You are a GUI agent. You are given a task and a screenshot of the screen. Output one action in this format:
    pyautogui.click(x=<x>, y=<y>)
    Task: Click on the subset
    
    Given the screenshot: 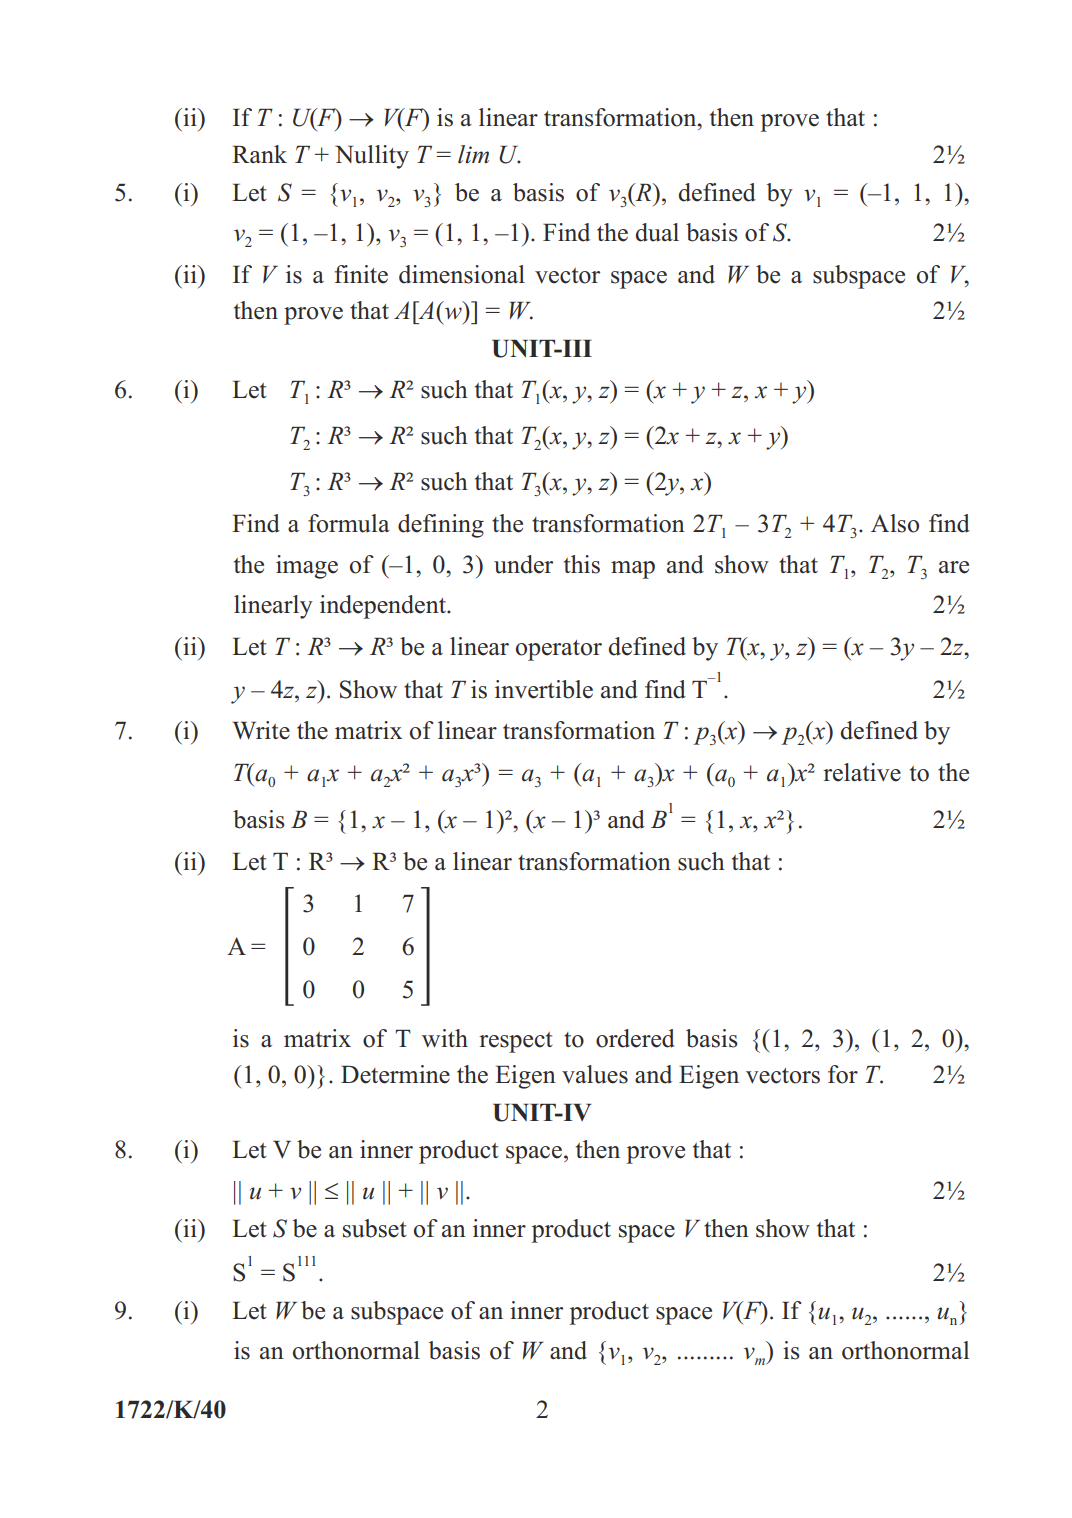 What is the action you would take?
    pyautogui.click(x=375, y=1228)
